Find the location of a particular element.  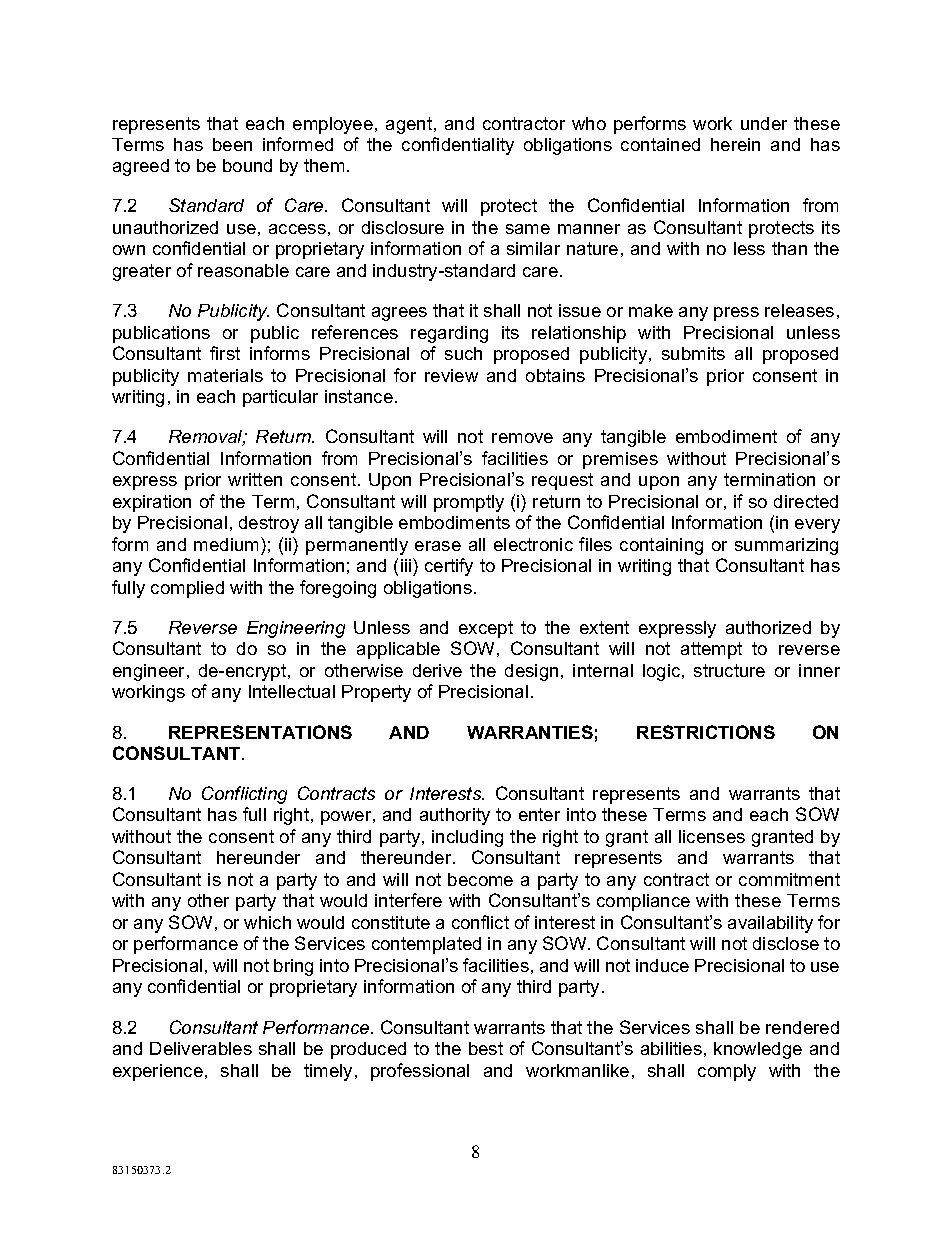

RESTRICTIONS is located at coordinates (706, 732).
